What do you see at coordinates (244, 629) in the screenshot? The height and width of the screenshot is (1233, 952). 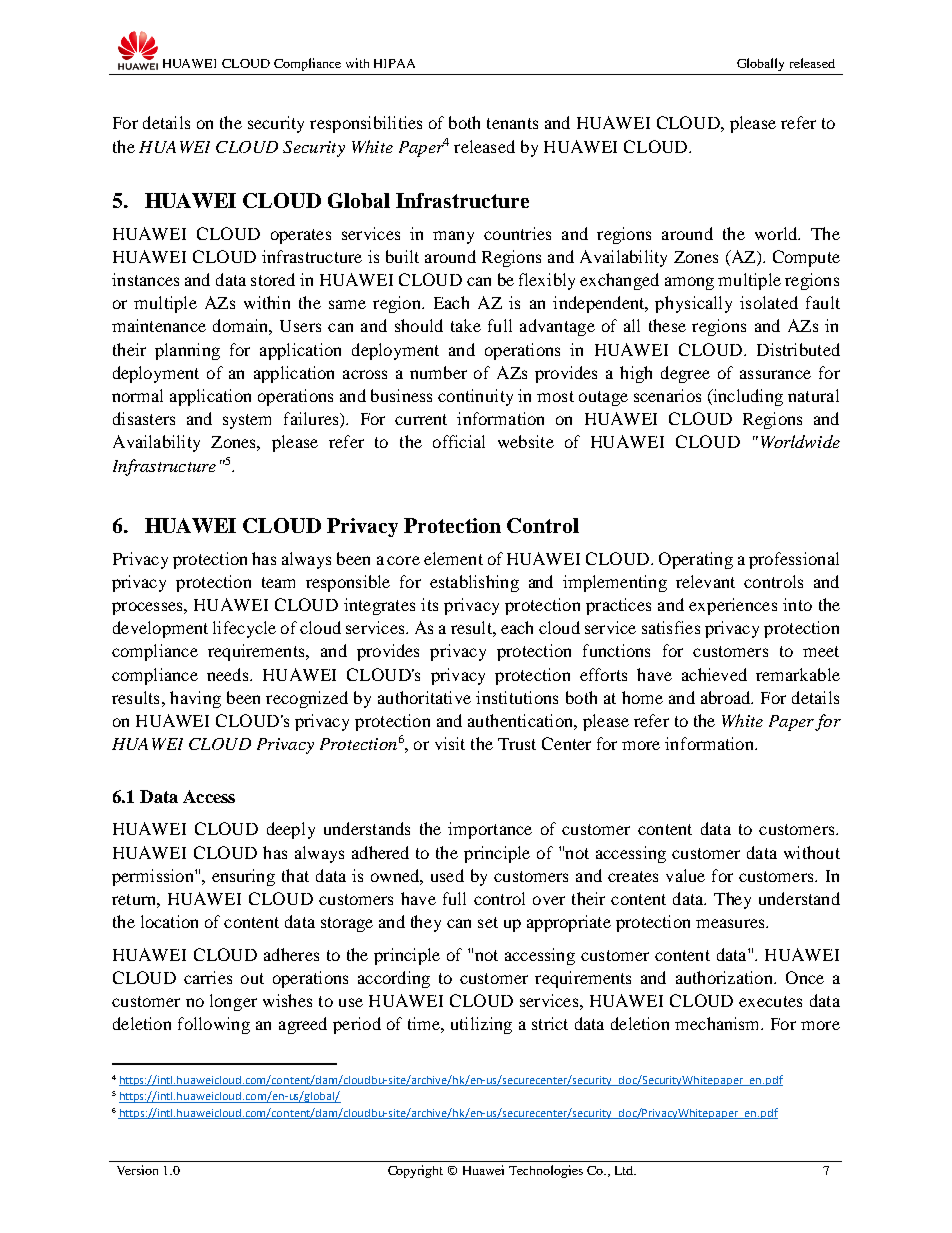 I see `lifecycle` at bounding box center [244, 629].
